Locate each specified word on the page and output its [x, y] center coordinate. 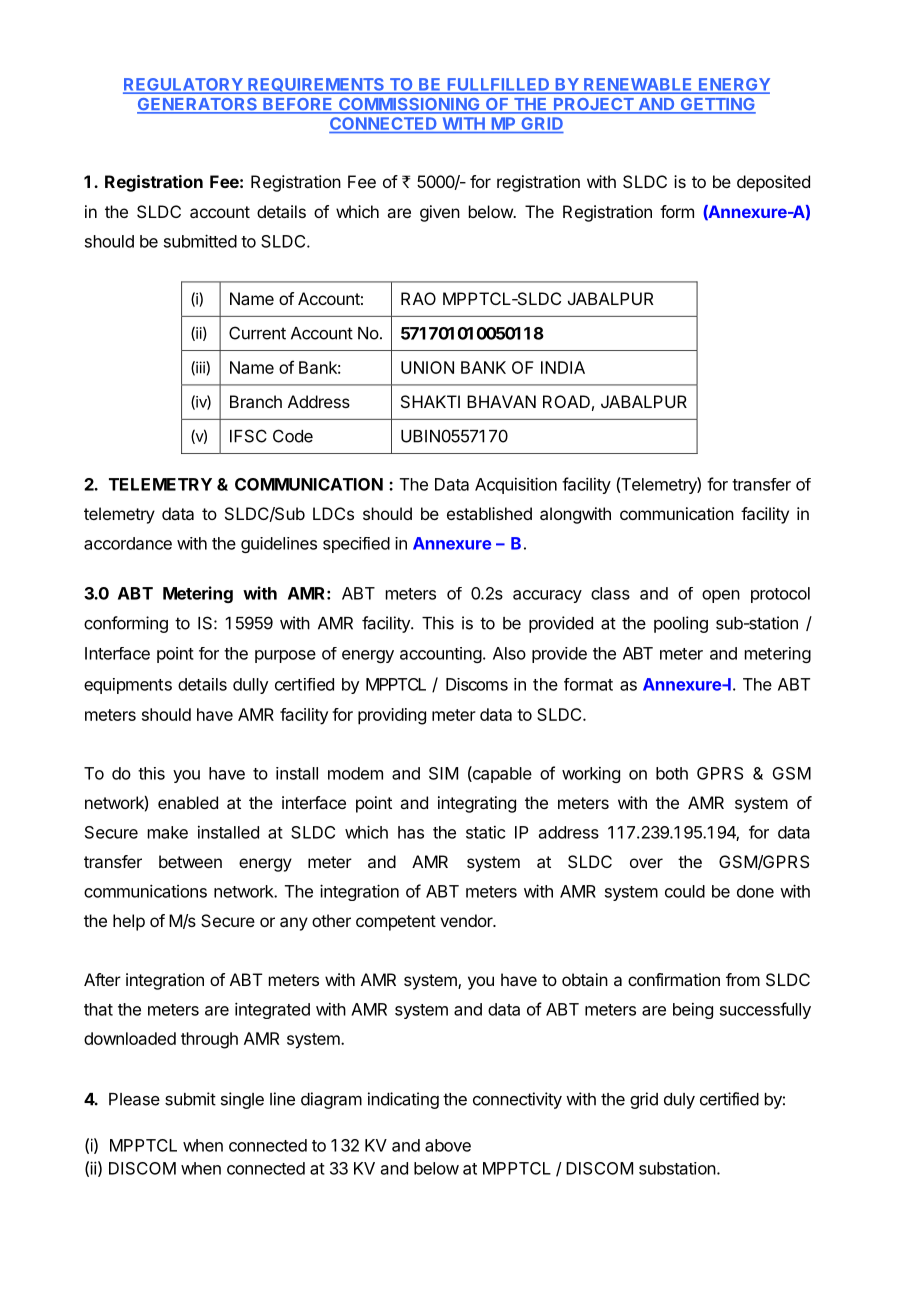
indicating [403, 1100]
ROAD [566, 401]
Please [134, 1099]
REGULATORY [184, 85]
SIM [443, 773]
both [672, 773]
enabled [188, 802]
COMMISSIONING [409, 105]
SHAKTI [430, 401]
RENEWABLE [638, 85]
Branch [256, 401]
